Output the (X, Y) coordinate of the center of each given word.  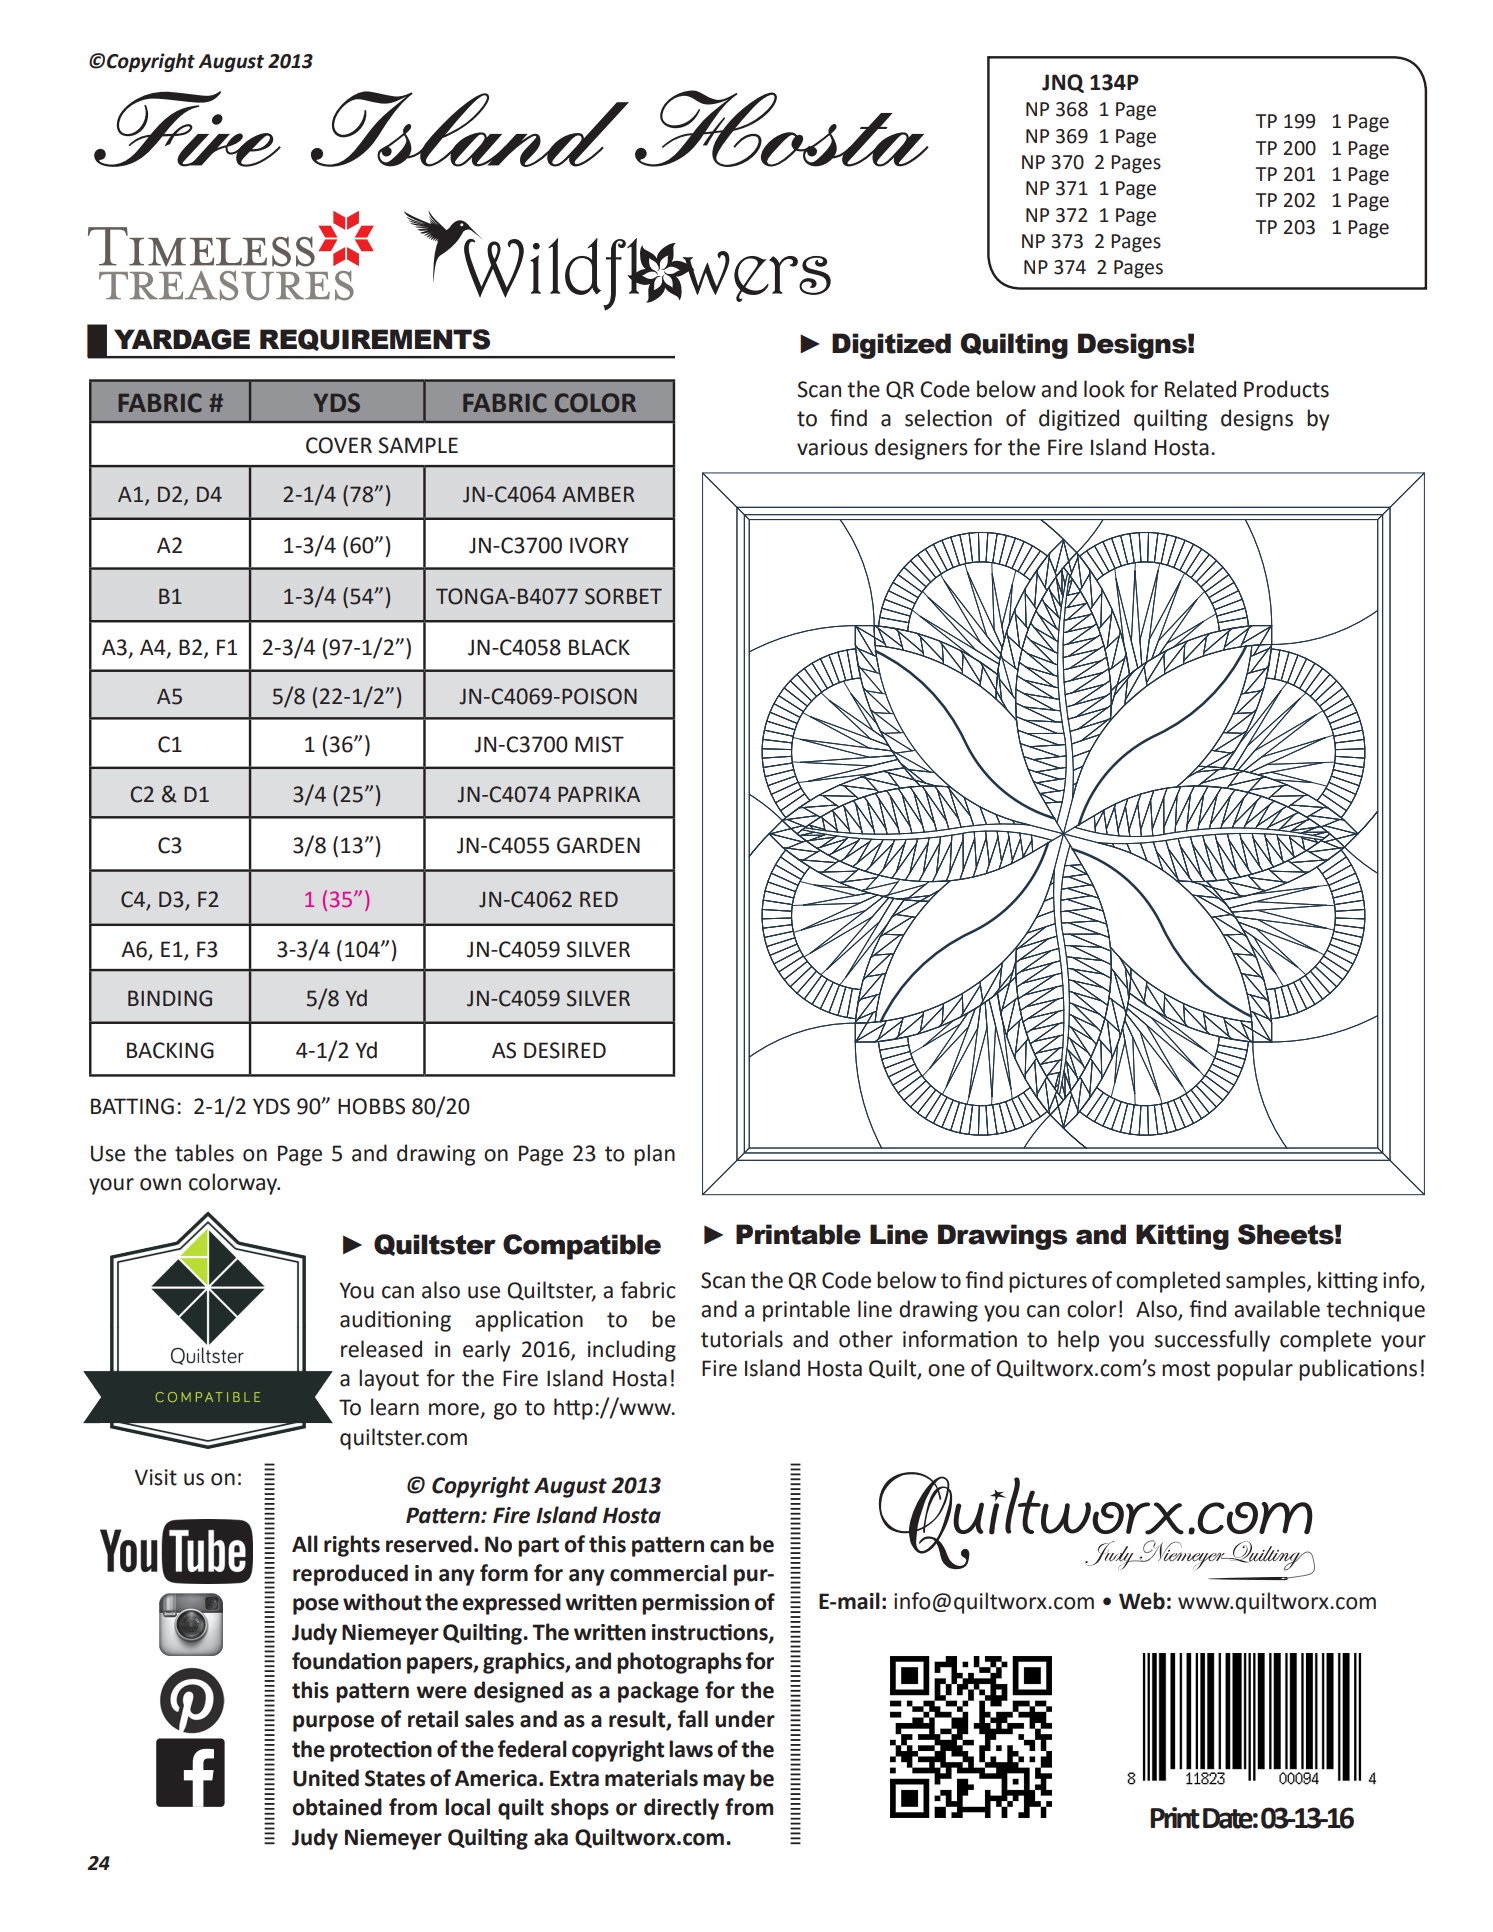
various (832, 447)
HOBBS (371, 1106)
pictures (1048, 1282)
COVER (339, 445)
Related (1200, 389)
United (326, 1778)
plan (654, 1155)
